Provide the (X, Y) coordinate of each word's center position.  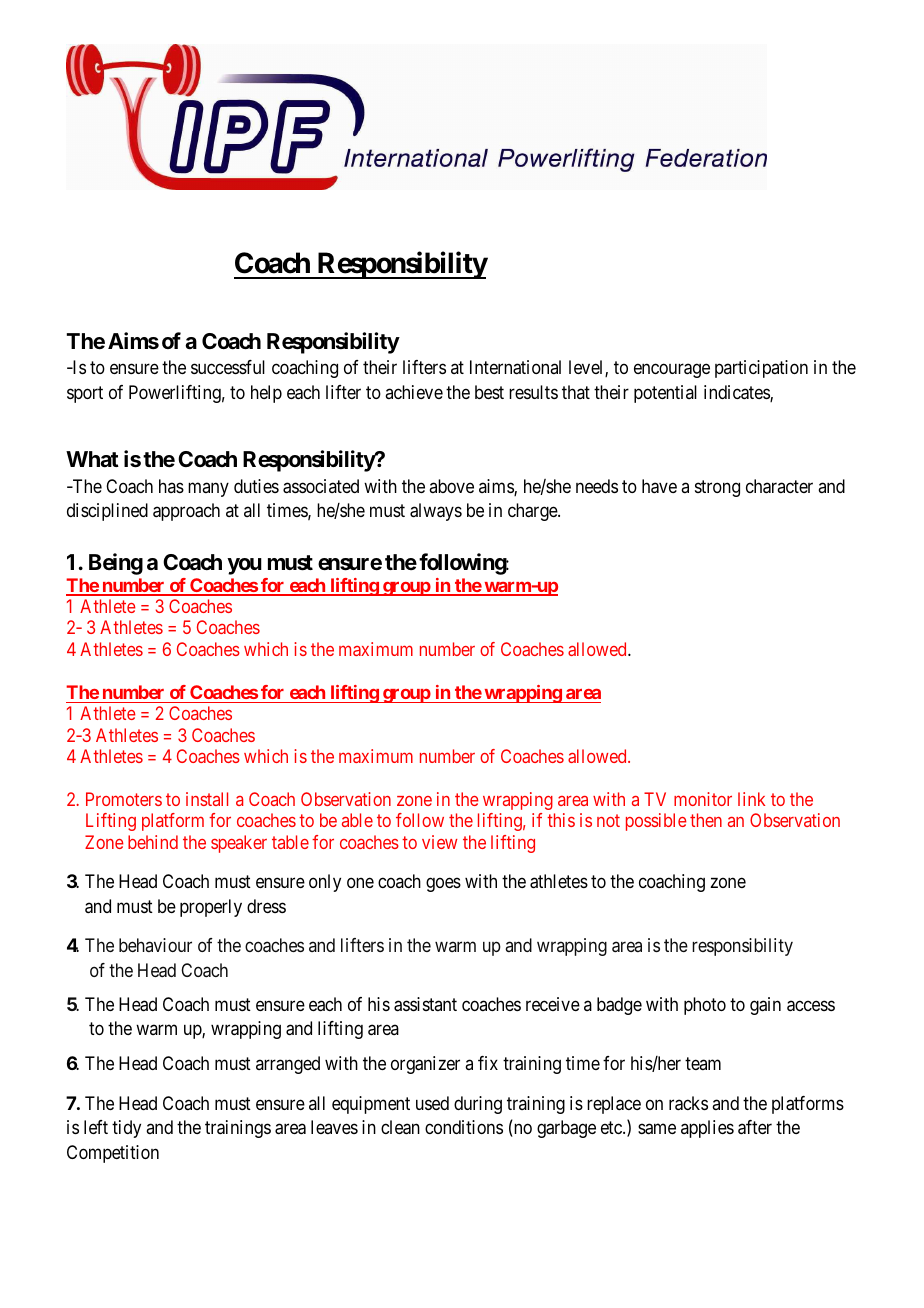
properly (211, 908)
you (244, 566)
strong (717, 488)
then (706, 820)
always (436, 512)
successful (228, 367)
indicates (737, 393)
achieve (414, 392)
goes (443, 885)
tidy (126, 1129)
